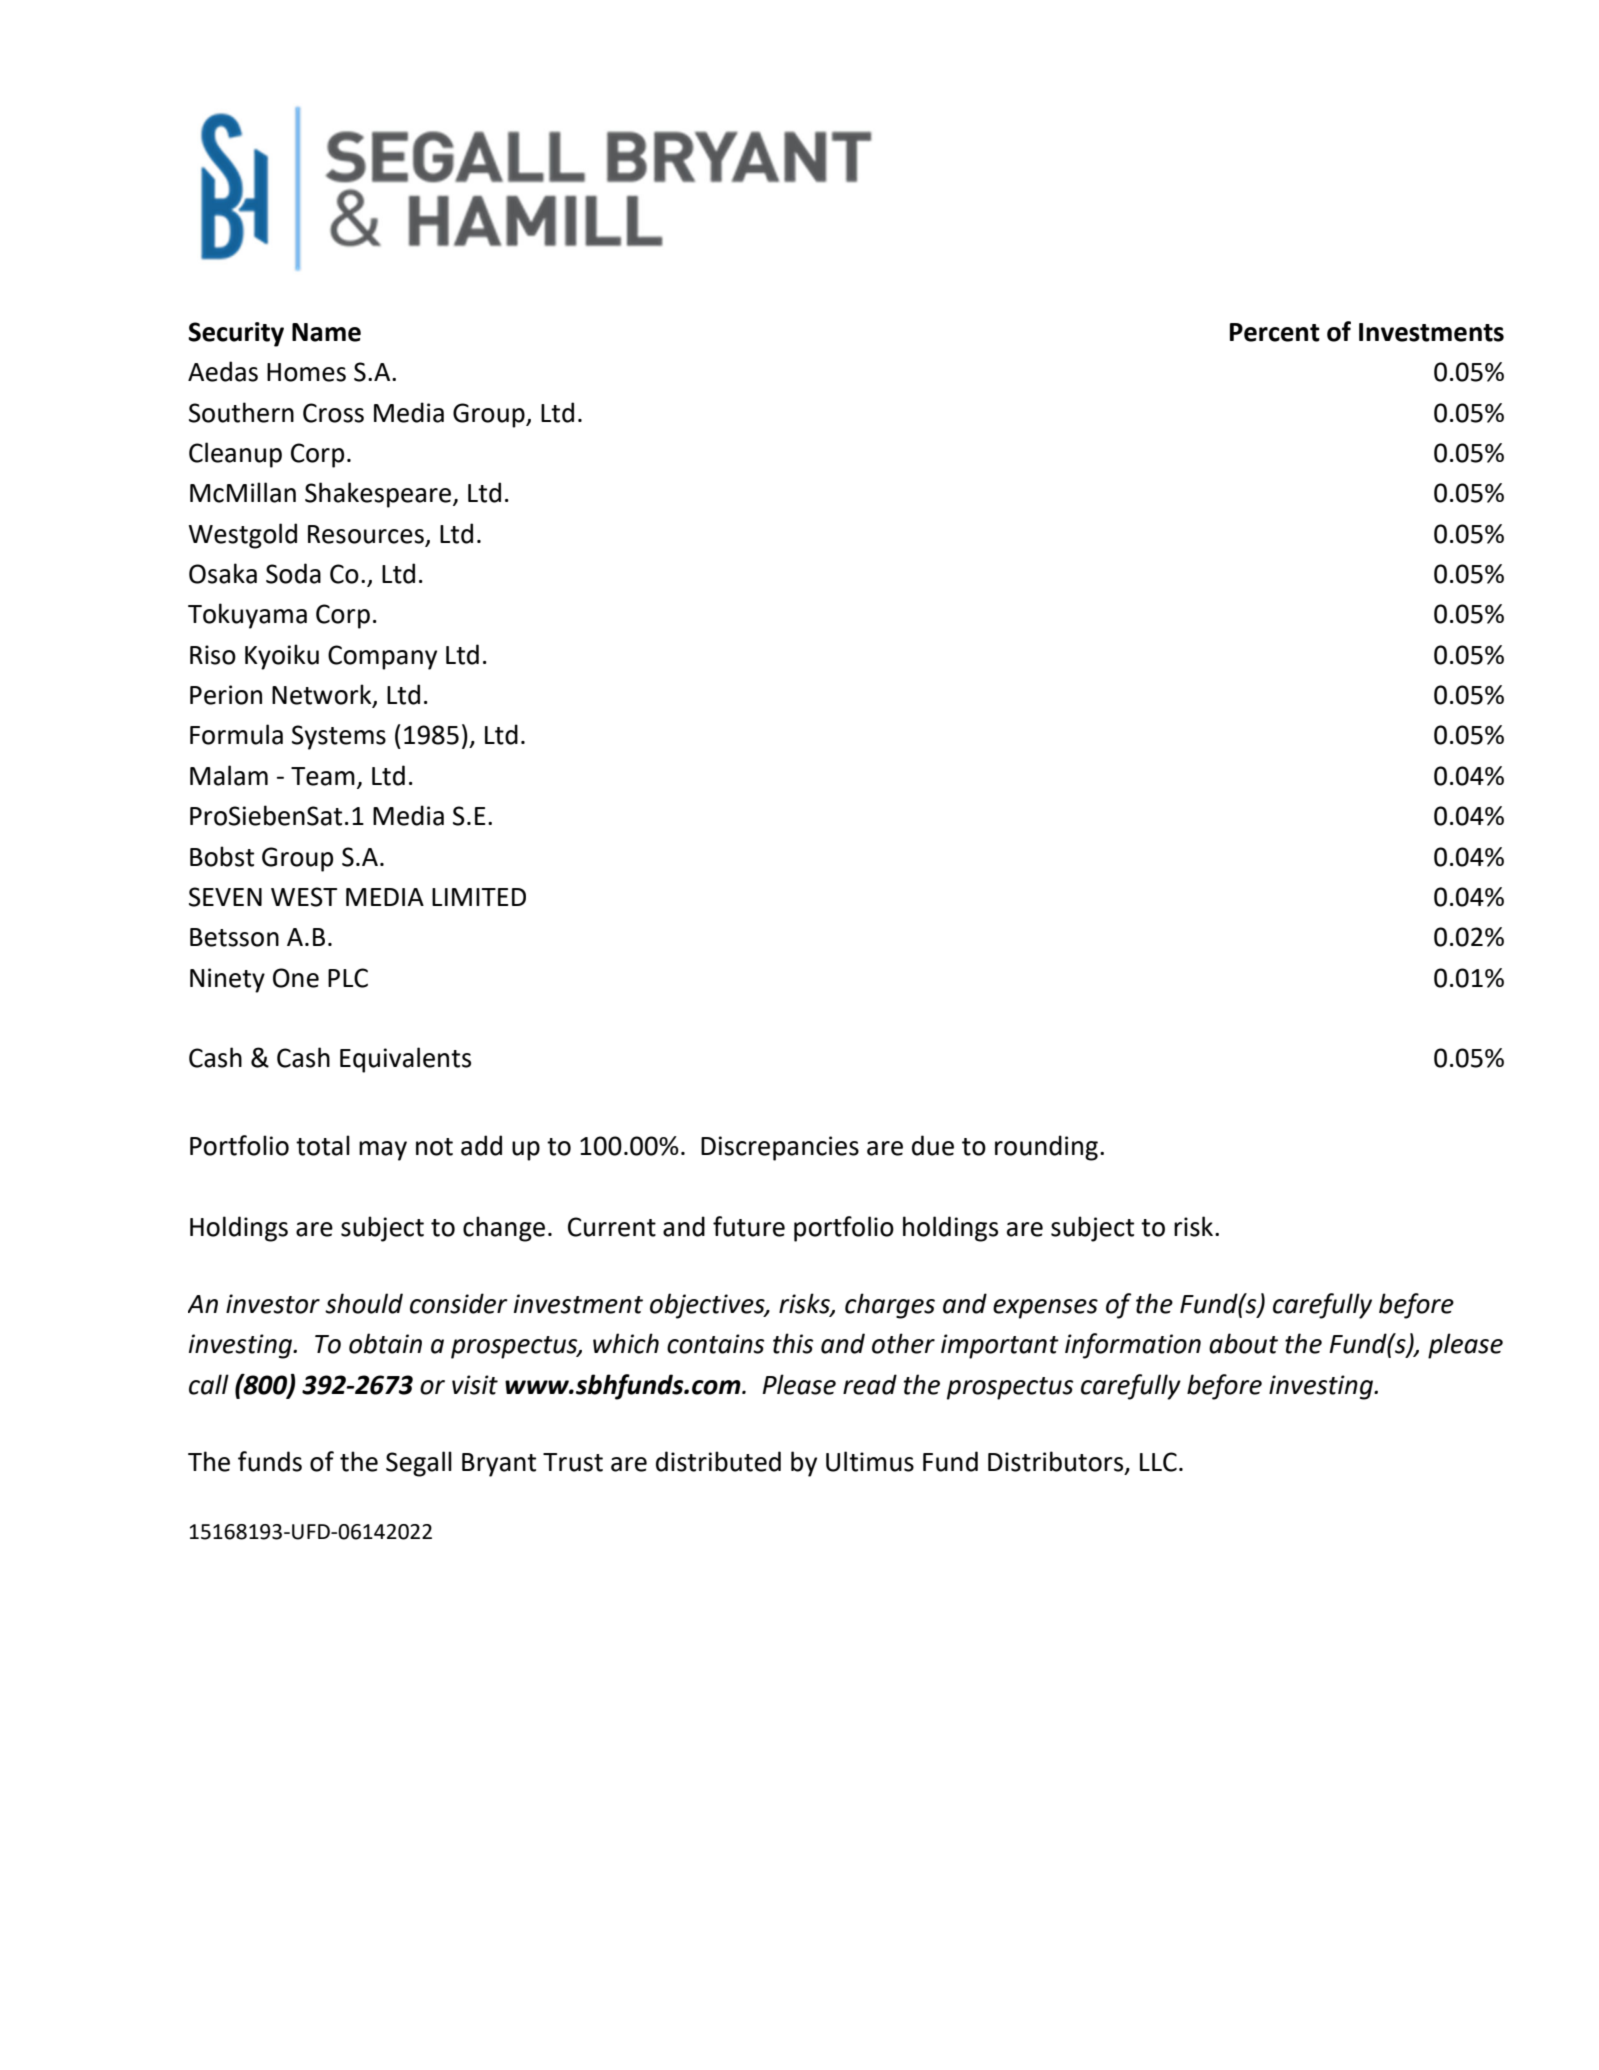 This document has width=1599, height=2070. Describe the element at coordinates (479, 897) in the document. I see `LIMITED` at that location.
